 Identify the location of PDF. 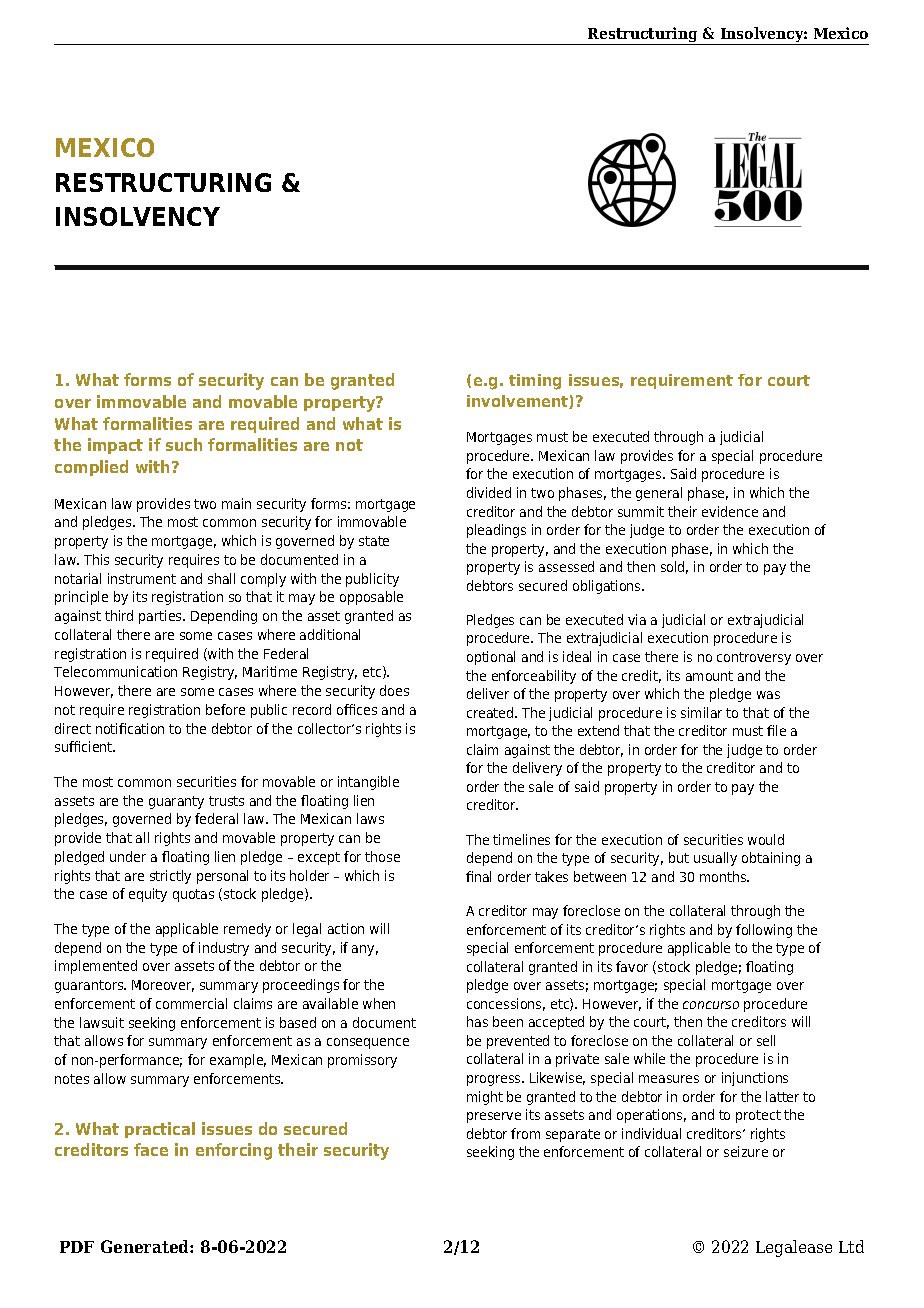
(77, 1247).
